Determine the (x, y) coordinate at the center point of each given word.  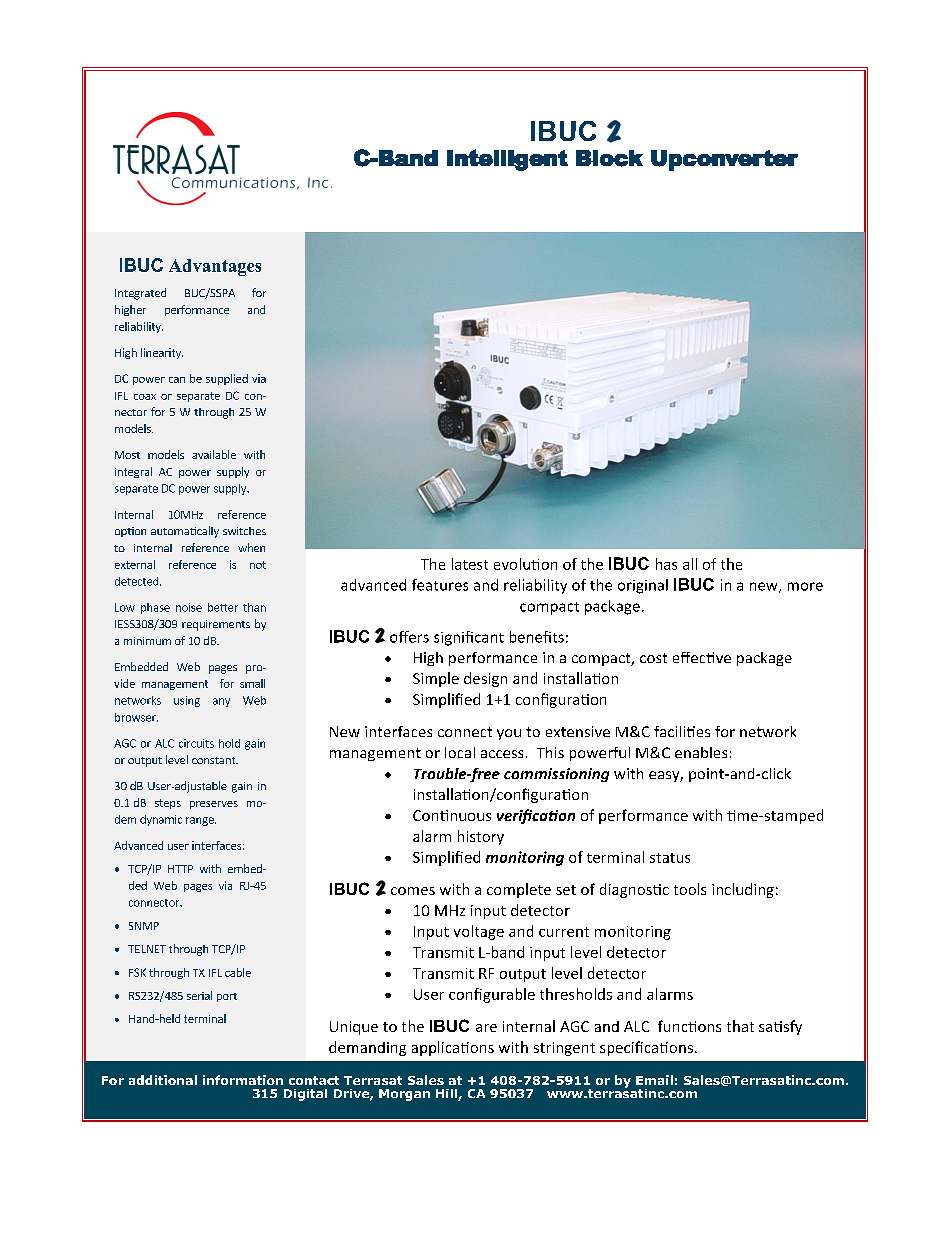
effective (702, 657)
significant (469, 638)
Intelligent (507, 160)
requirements (216, 625)
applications (453, 1048)
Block (609, 158)
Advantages (215, 267)
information (243, 1080)
